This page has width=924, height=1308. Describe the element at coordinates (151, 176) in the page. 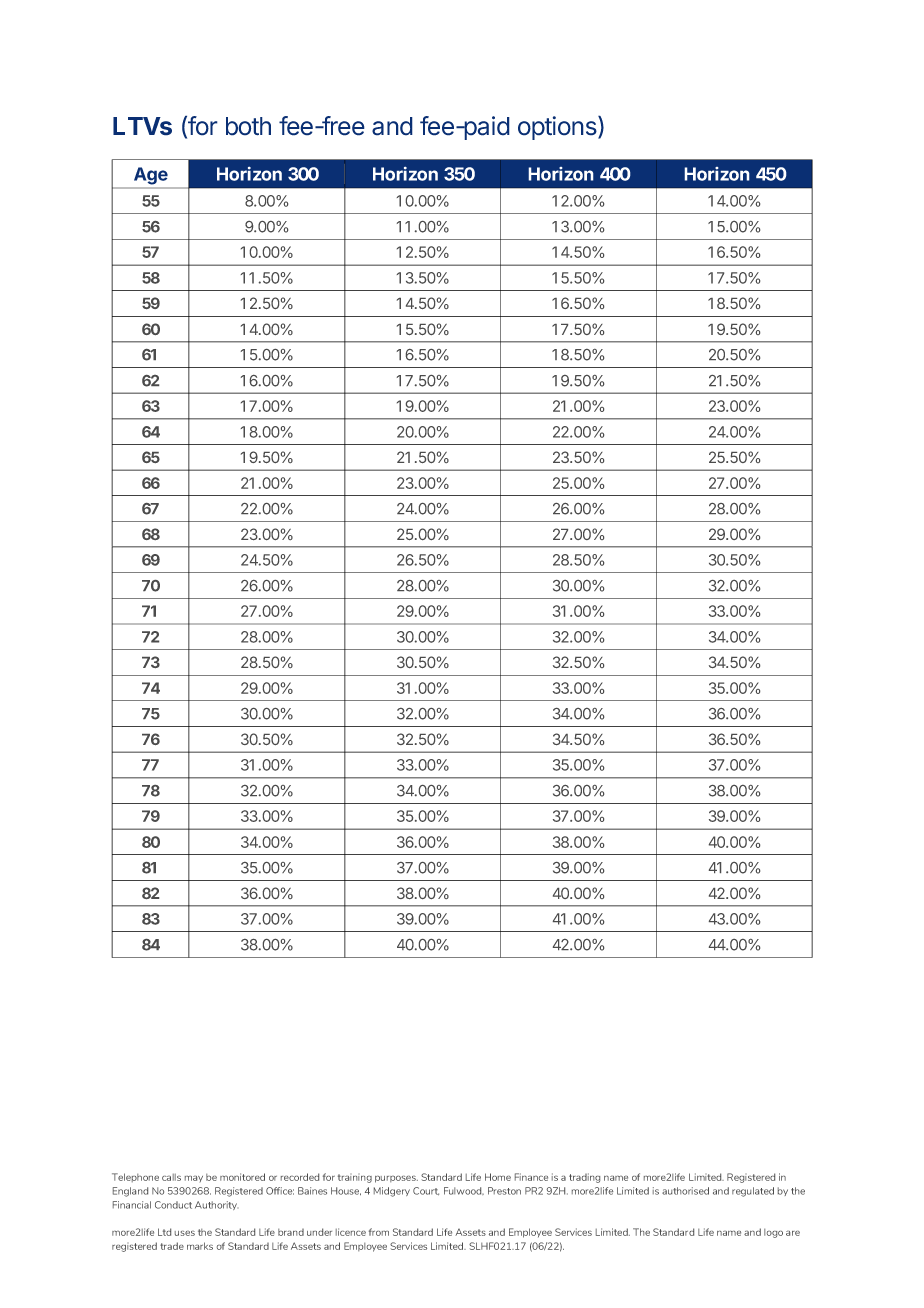

I see `Age` at that location.
